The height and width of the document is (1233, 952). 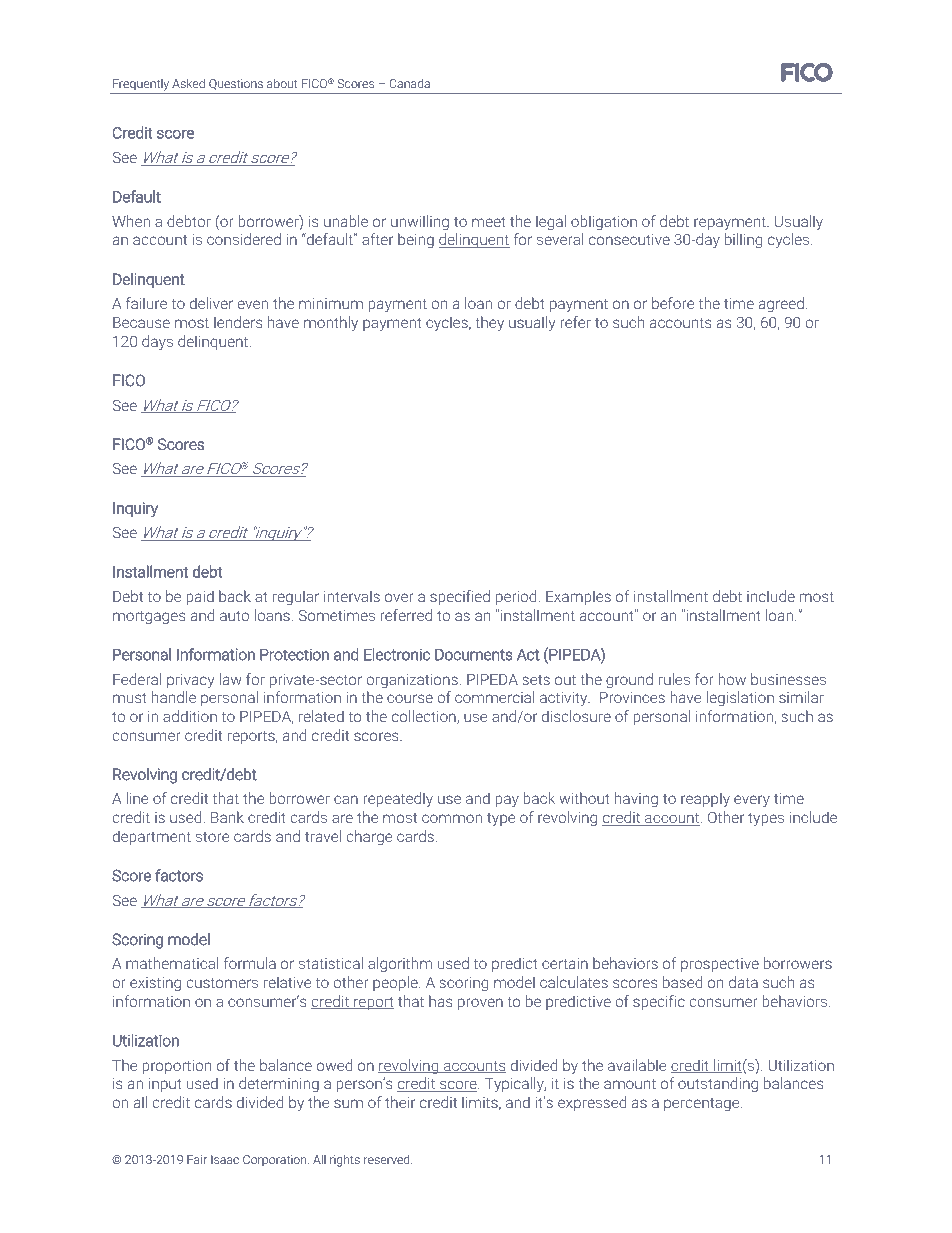 What do you see at coordinates (197, 1159) in the document?
I see `Fair` at bounding box center [197, 1159].
